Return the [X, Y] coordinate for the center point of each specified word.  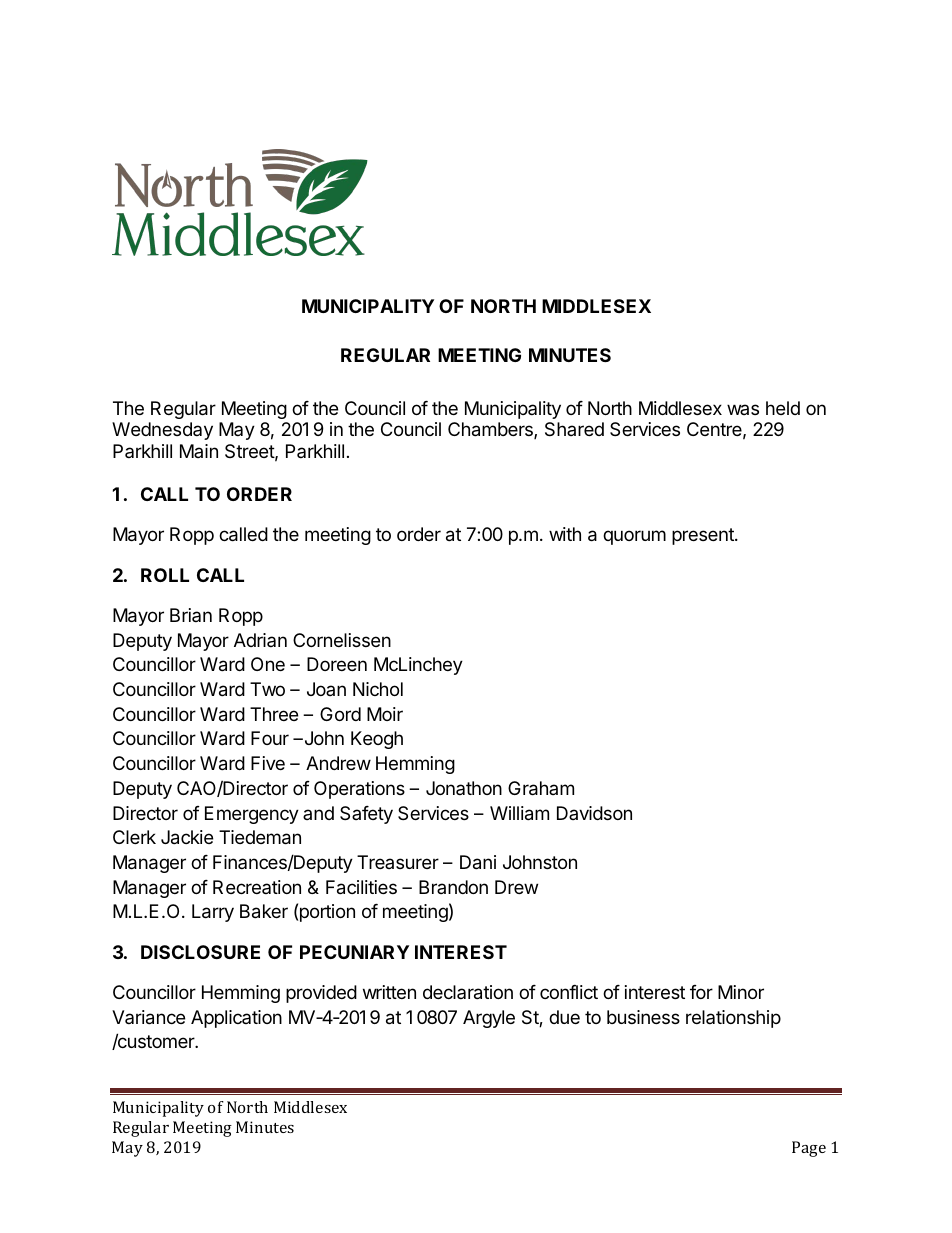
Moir [385, 714]
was [743, 409]
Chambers [491, 430]
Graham [541, 788]
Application [236, 1019]
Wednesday [162, 431]
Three [274, 714]
